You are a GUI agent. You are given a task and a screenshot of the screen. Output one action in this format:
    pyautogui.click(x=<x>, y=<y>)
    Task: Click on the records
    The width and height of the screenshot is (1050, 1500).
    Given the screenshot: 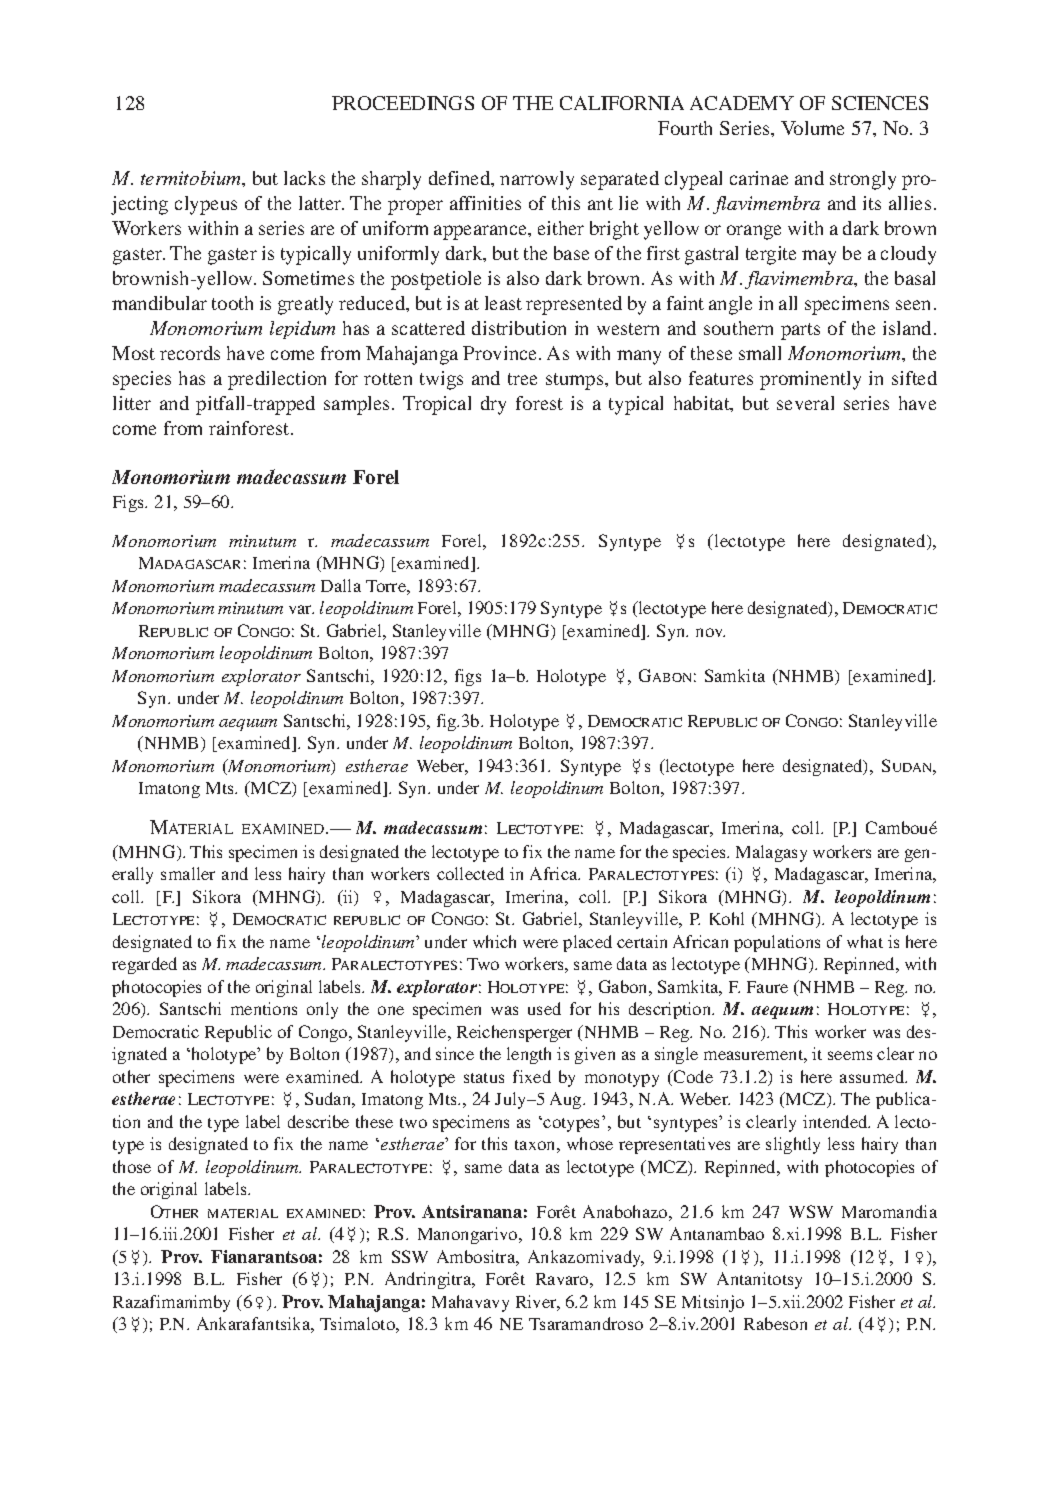 What is the action you would take?
    pyautogui.click(x=190, y=353)
